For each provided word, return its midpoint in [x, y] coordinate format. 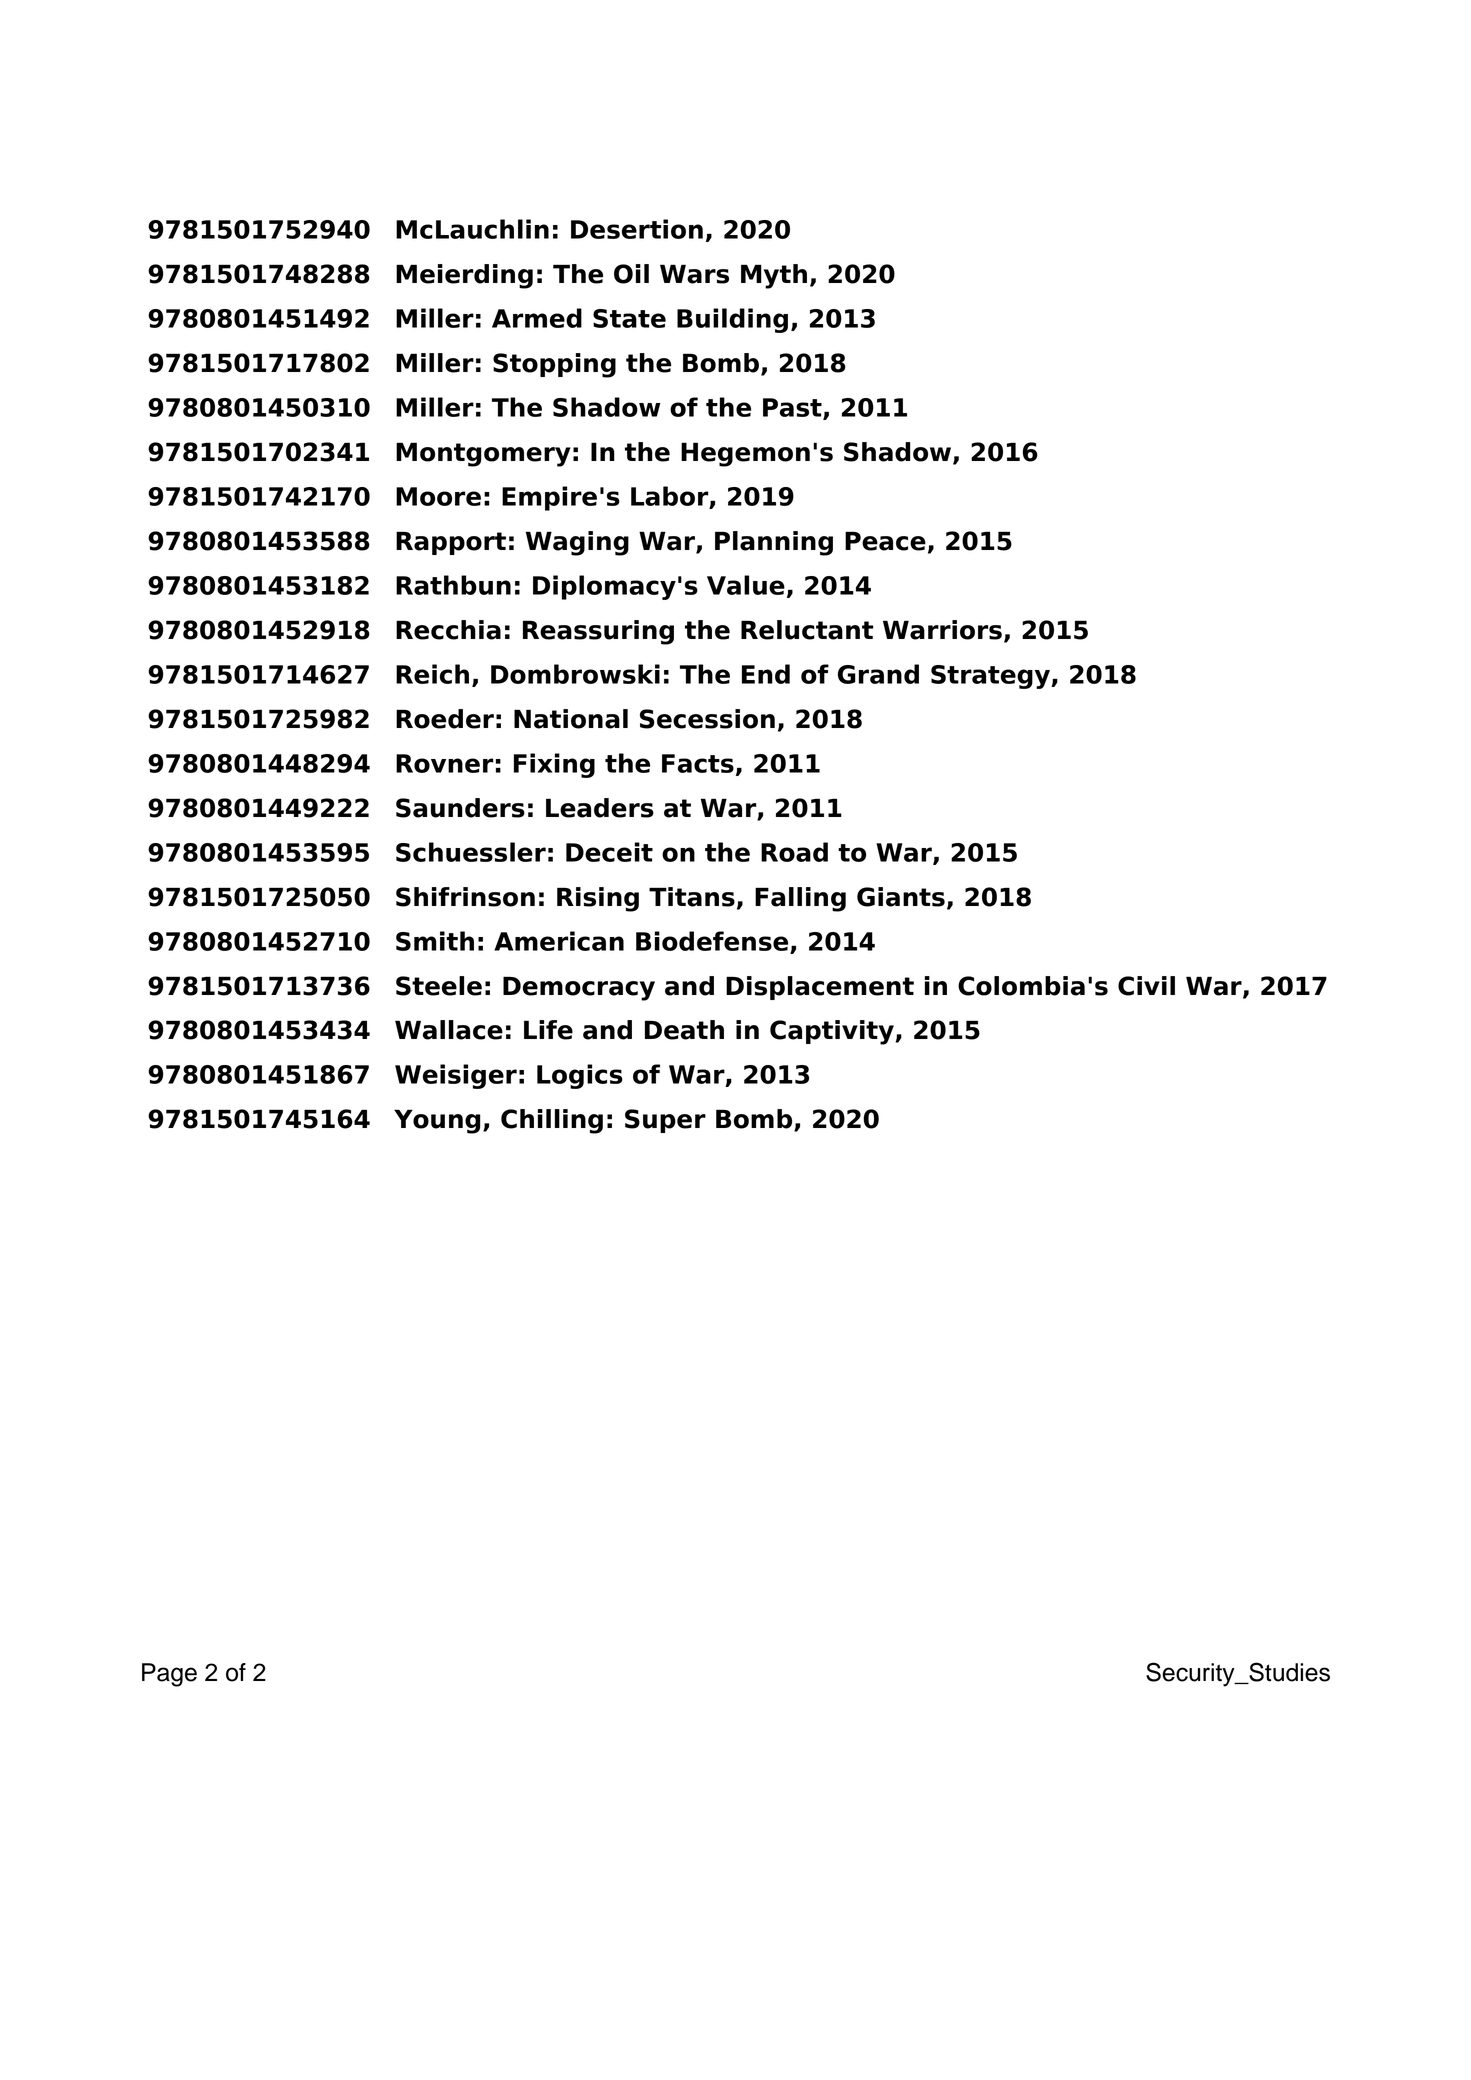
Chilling [552, 1121]
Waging [577, 543]
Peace [885, 541]
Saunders [460, 808]
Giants [901, 897]
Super [665, 1121]
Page [169, 1675]
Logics [580, 1076]
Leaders [600, 808]
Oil [631, 274]
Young [437, 1121]
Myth [774, 276]
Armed [537, 318]
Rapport [451, 543]
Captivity [833, 1032]
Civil [1146, 986]
